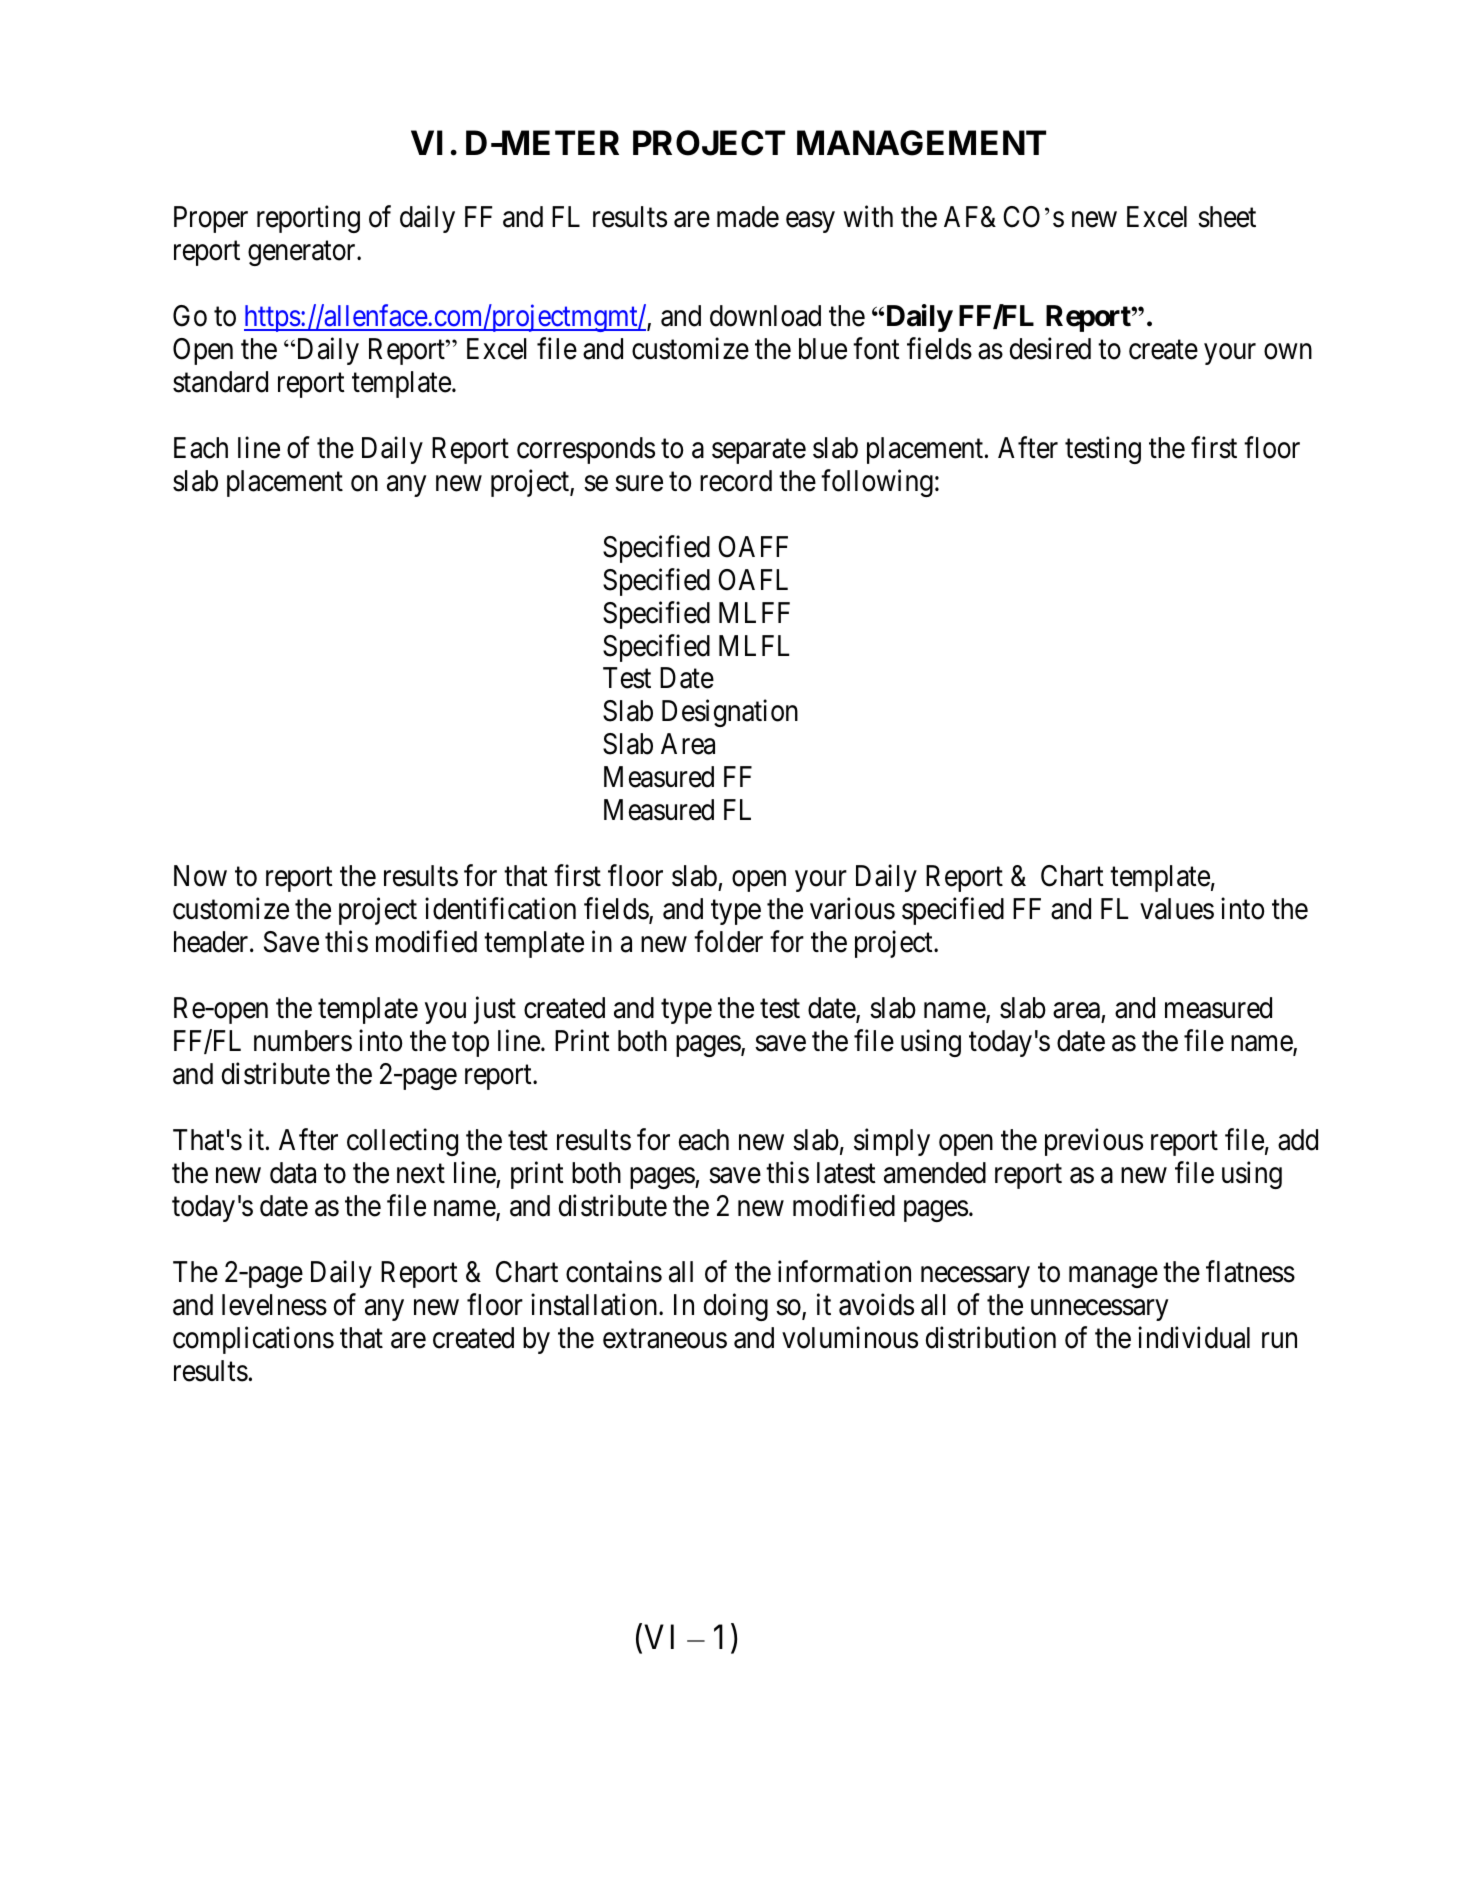  I want to click on Now, so click(200, 876).
